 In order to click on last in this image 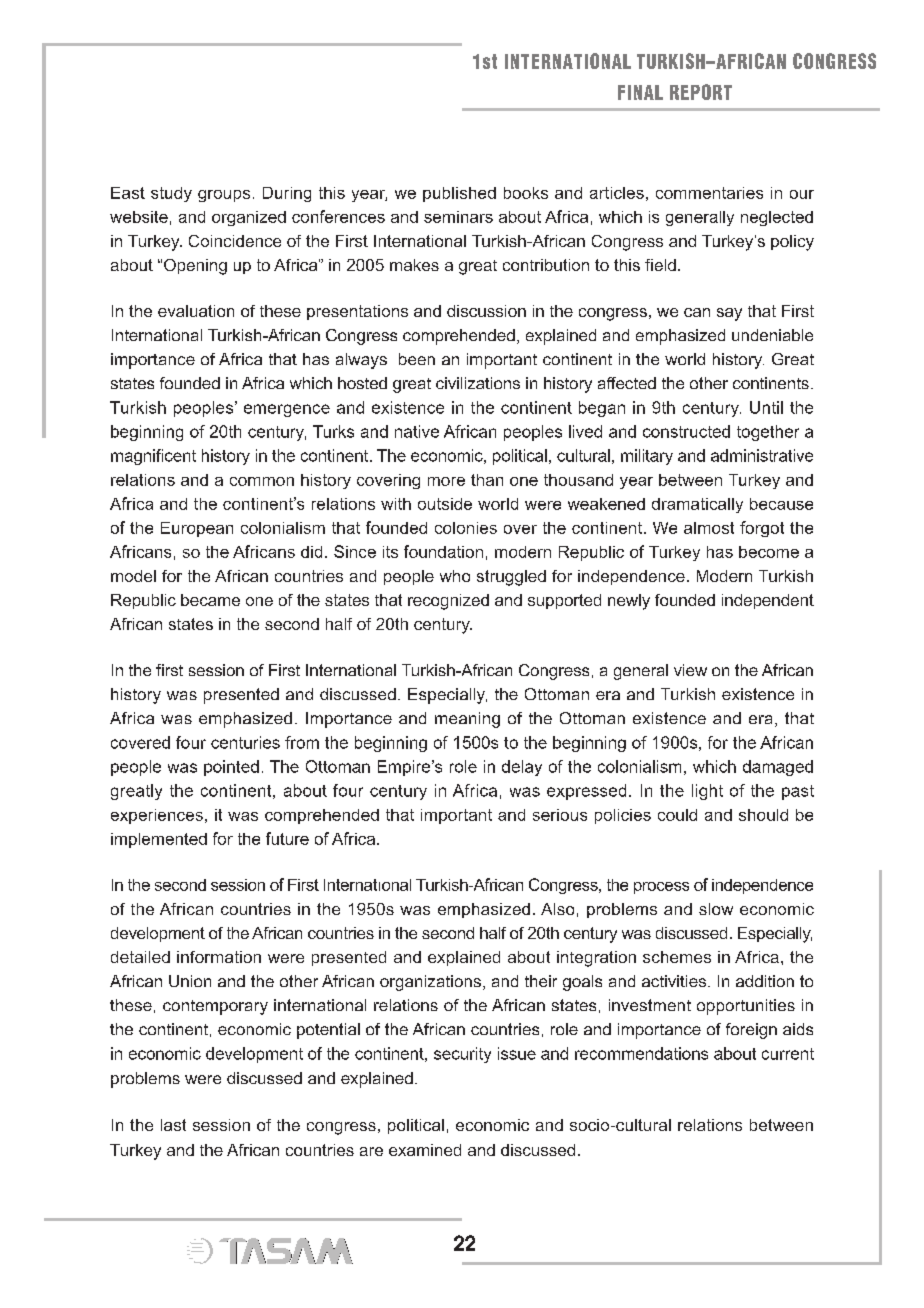, I will do `click(173, 1125)`.
